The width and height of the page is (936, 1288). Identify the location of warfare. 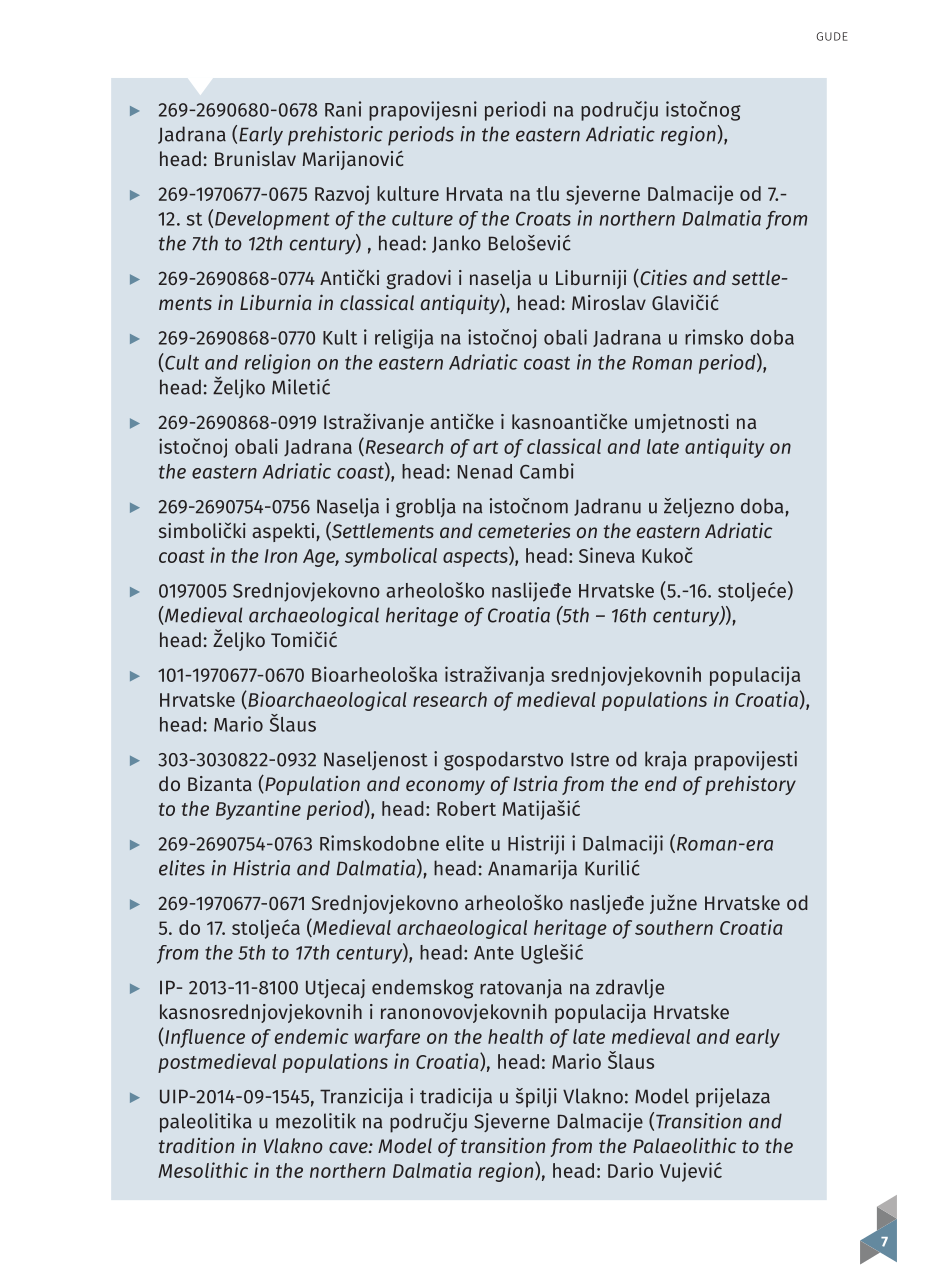
(387, 1038).
